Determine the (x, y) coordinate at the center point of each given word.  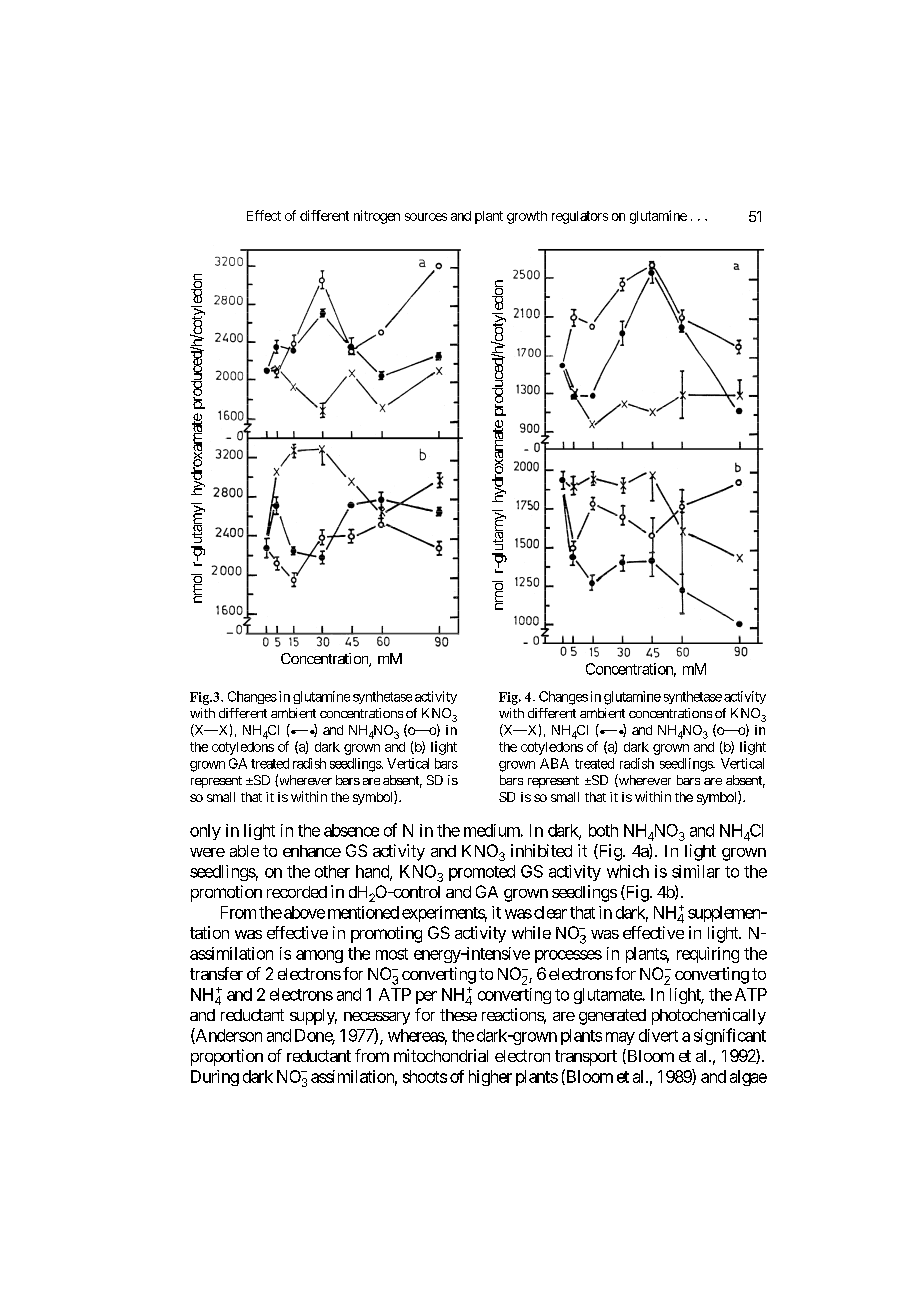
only (205, 832)
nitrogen (377, 217)
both (603, 830)
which (628, 871)
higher (490, 1078)
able (244, 851)
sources (426, 217)
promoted (482, 873)
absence (351, 830)
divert (658, 1035)
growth (527, 217)
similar (696, 871)
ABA (554, 763)
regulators (580, 217)
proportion (227, 1057)
